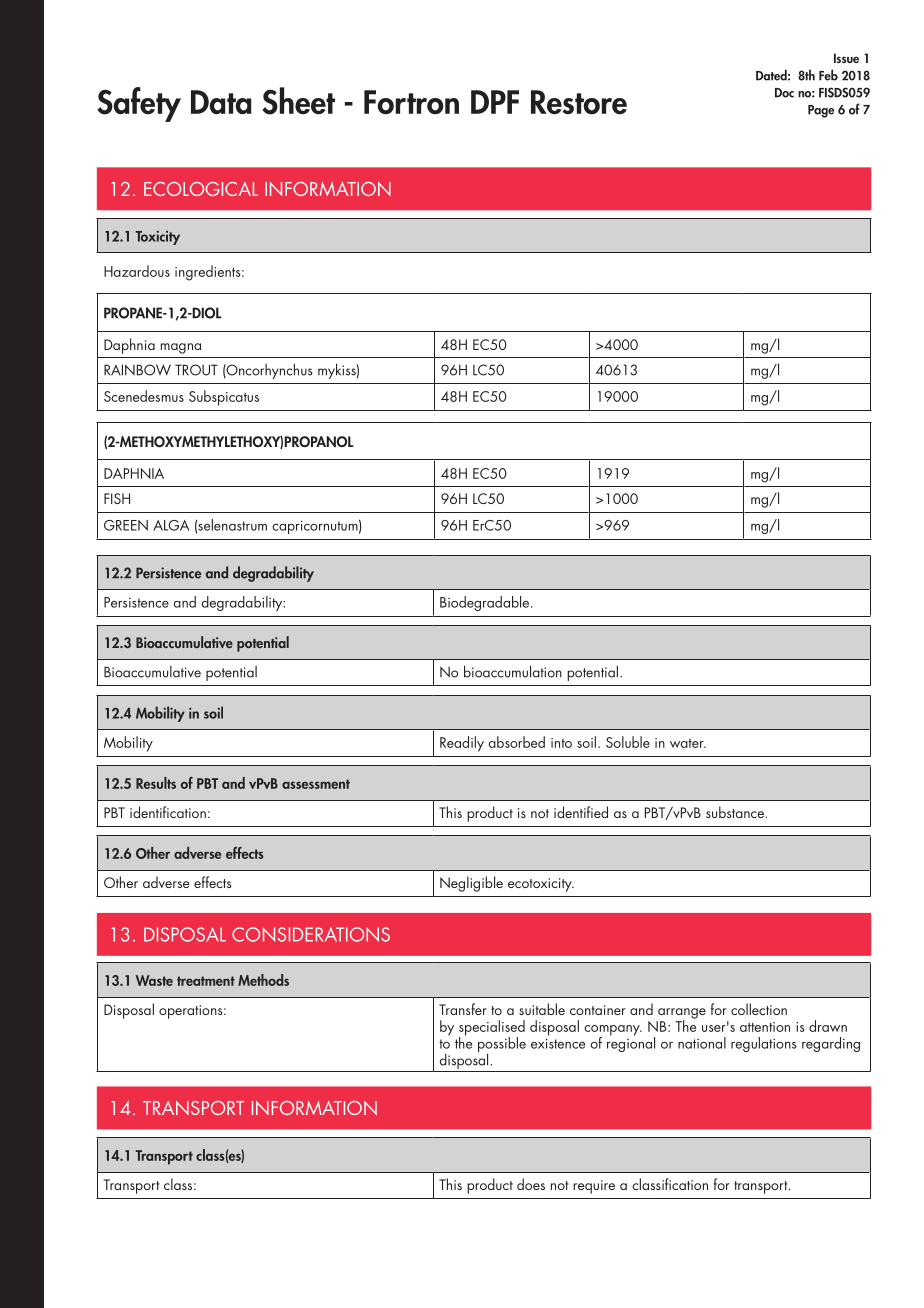 The width and height of the image is (924, 1308). I want to click on Doc, so click(784, 93).
